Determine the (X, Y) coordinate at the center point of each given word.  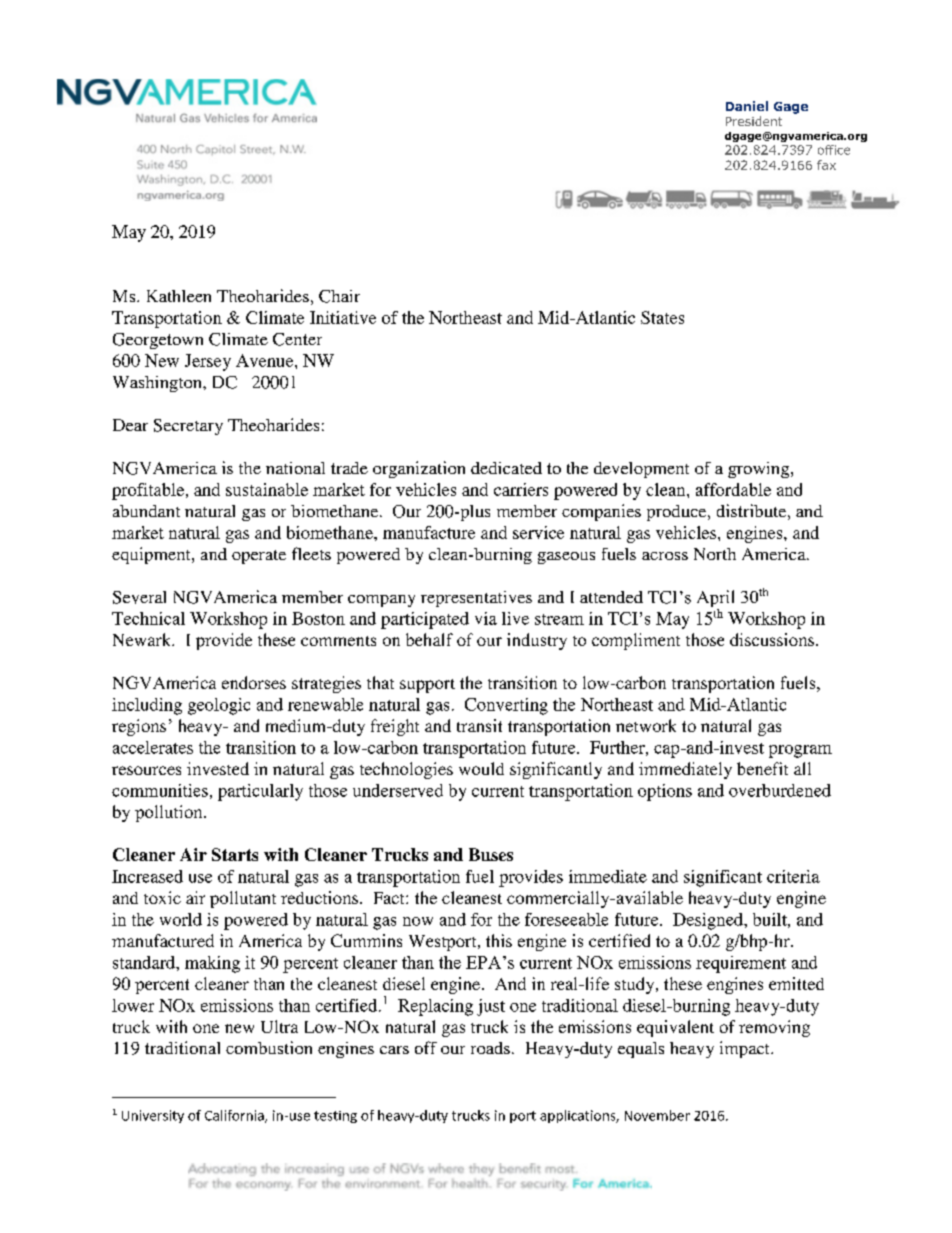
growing (760, 470)
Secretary (188, 427)
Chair (339, 296)
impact (746, 1049)
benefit (762, 768)
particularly (260, 792)
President (754, 121)
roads (490, 1048)
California (235, 1116)
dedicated (506, 468)
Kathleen (179, 296)
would (481, 768)
